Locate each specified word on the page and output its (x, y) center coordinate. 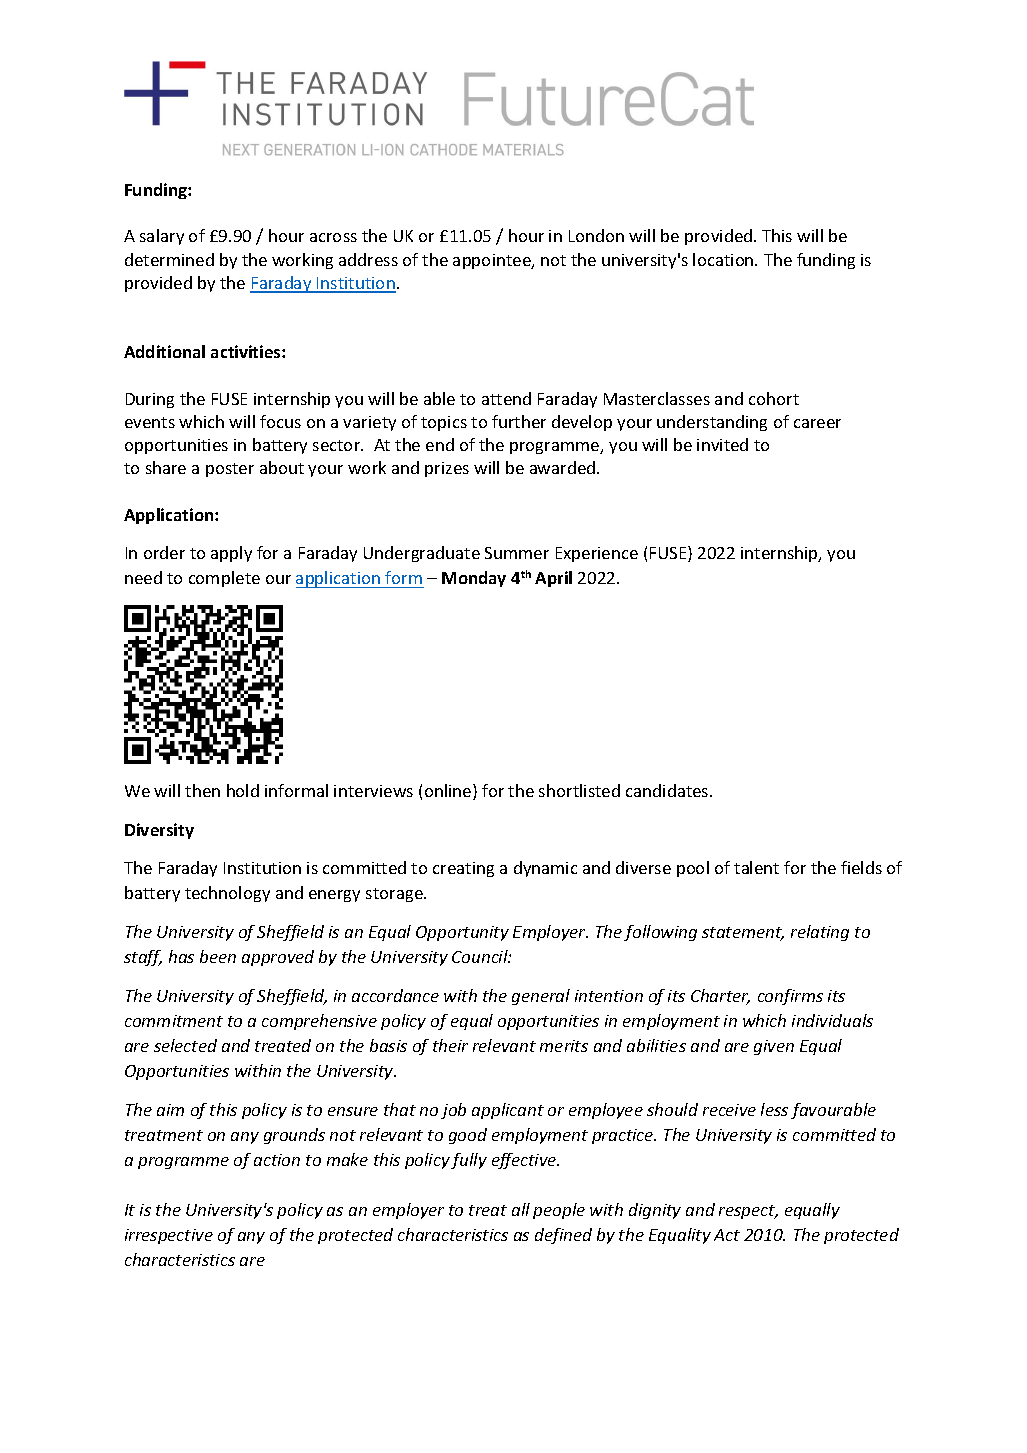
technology (227, 894)
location (724, 259)
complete (224, 579)
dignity (655, 1211)
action (277, 1160)
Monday (474, 579)
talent (756, 867)
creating (463, 869)
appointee (493, 261)
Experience (597, 554)
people (559, 1211)
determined (169, 259)
